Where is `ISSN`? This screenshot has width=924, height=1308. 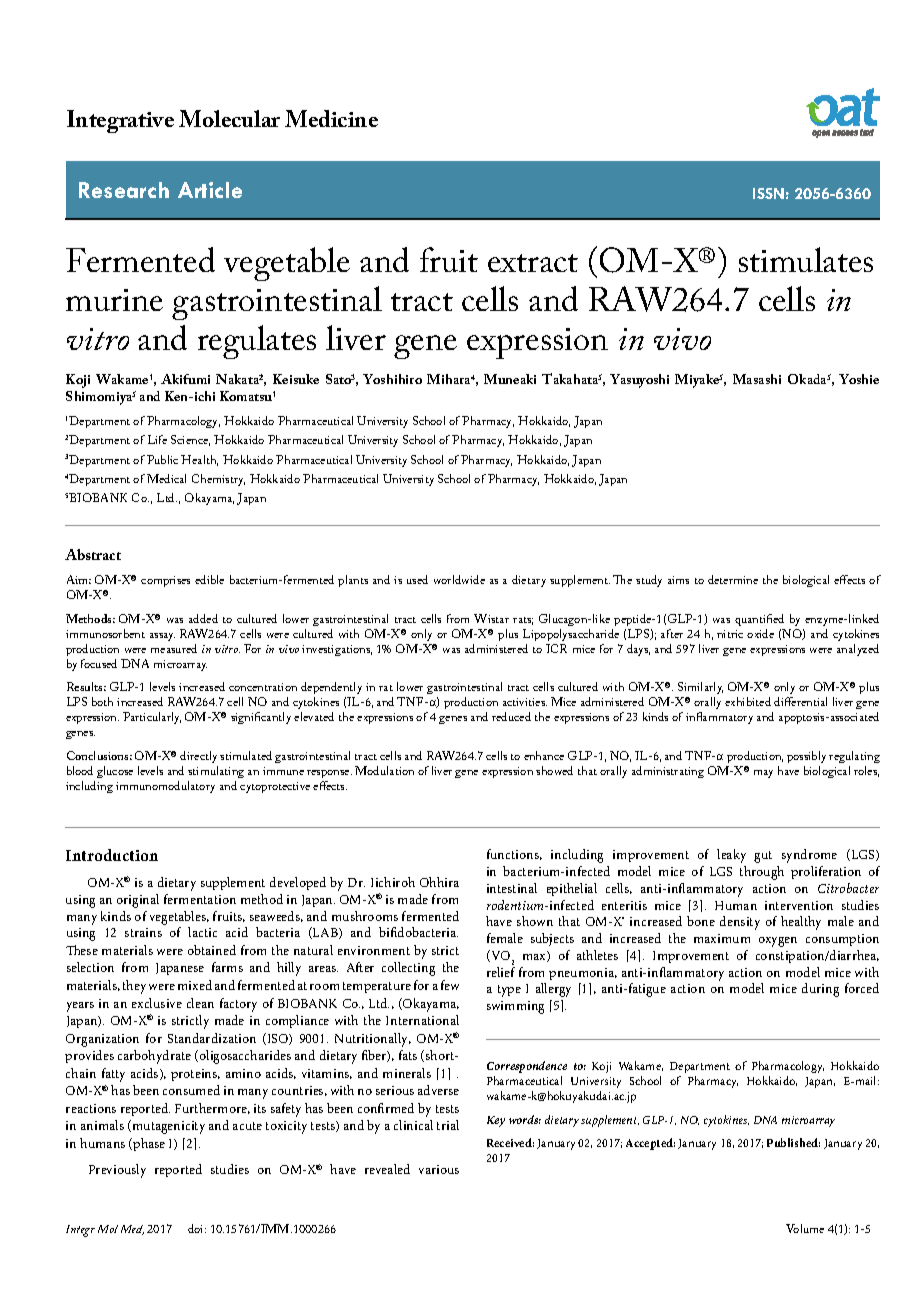
ISSN is located at coordinates (768, 193).
